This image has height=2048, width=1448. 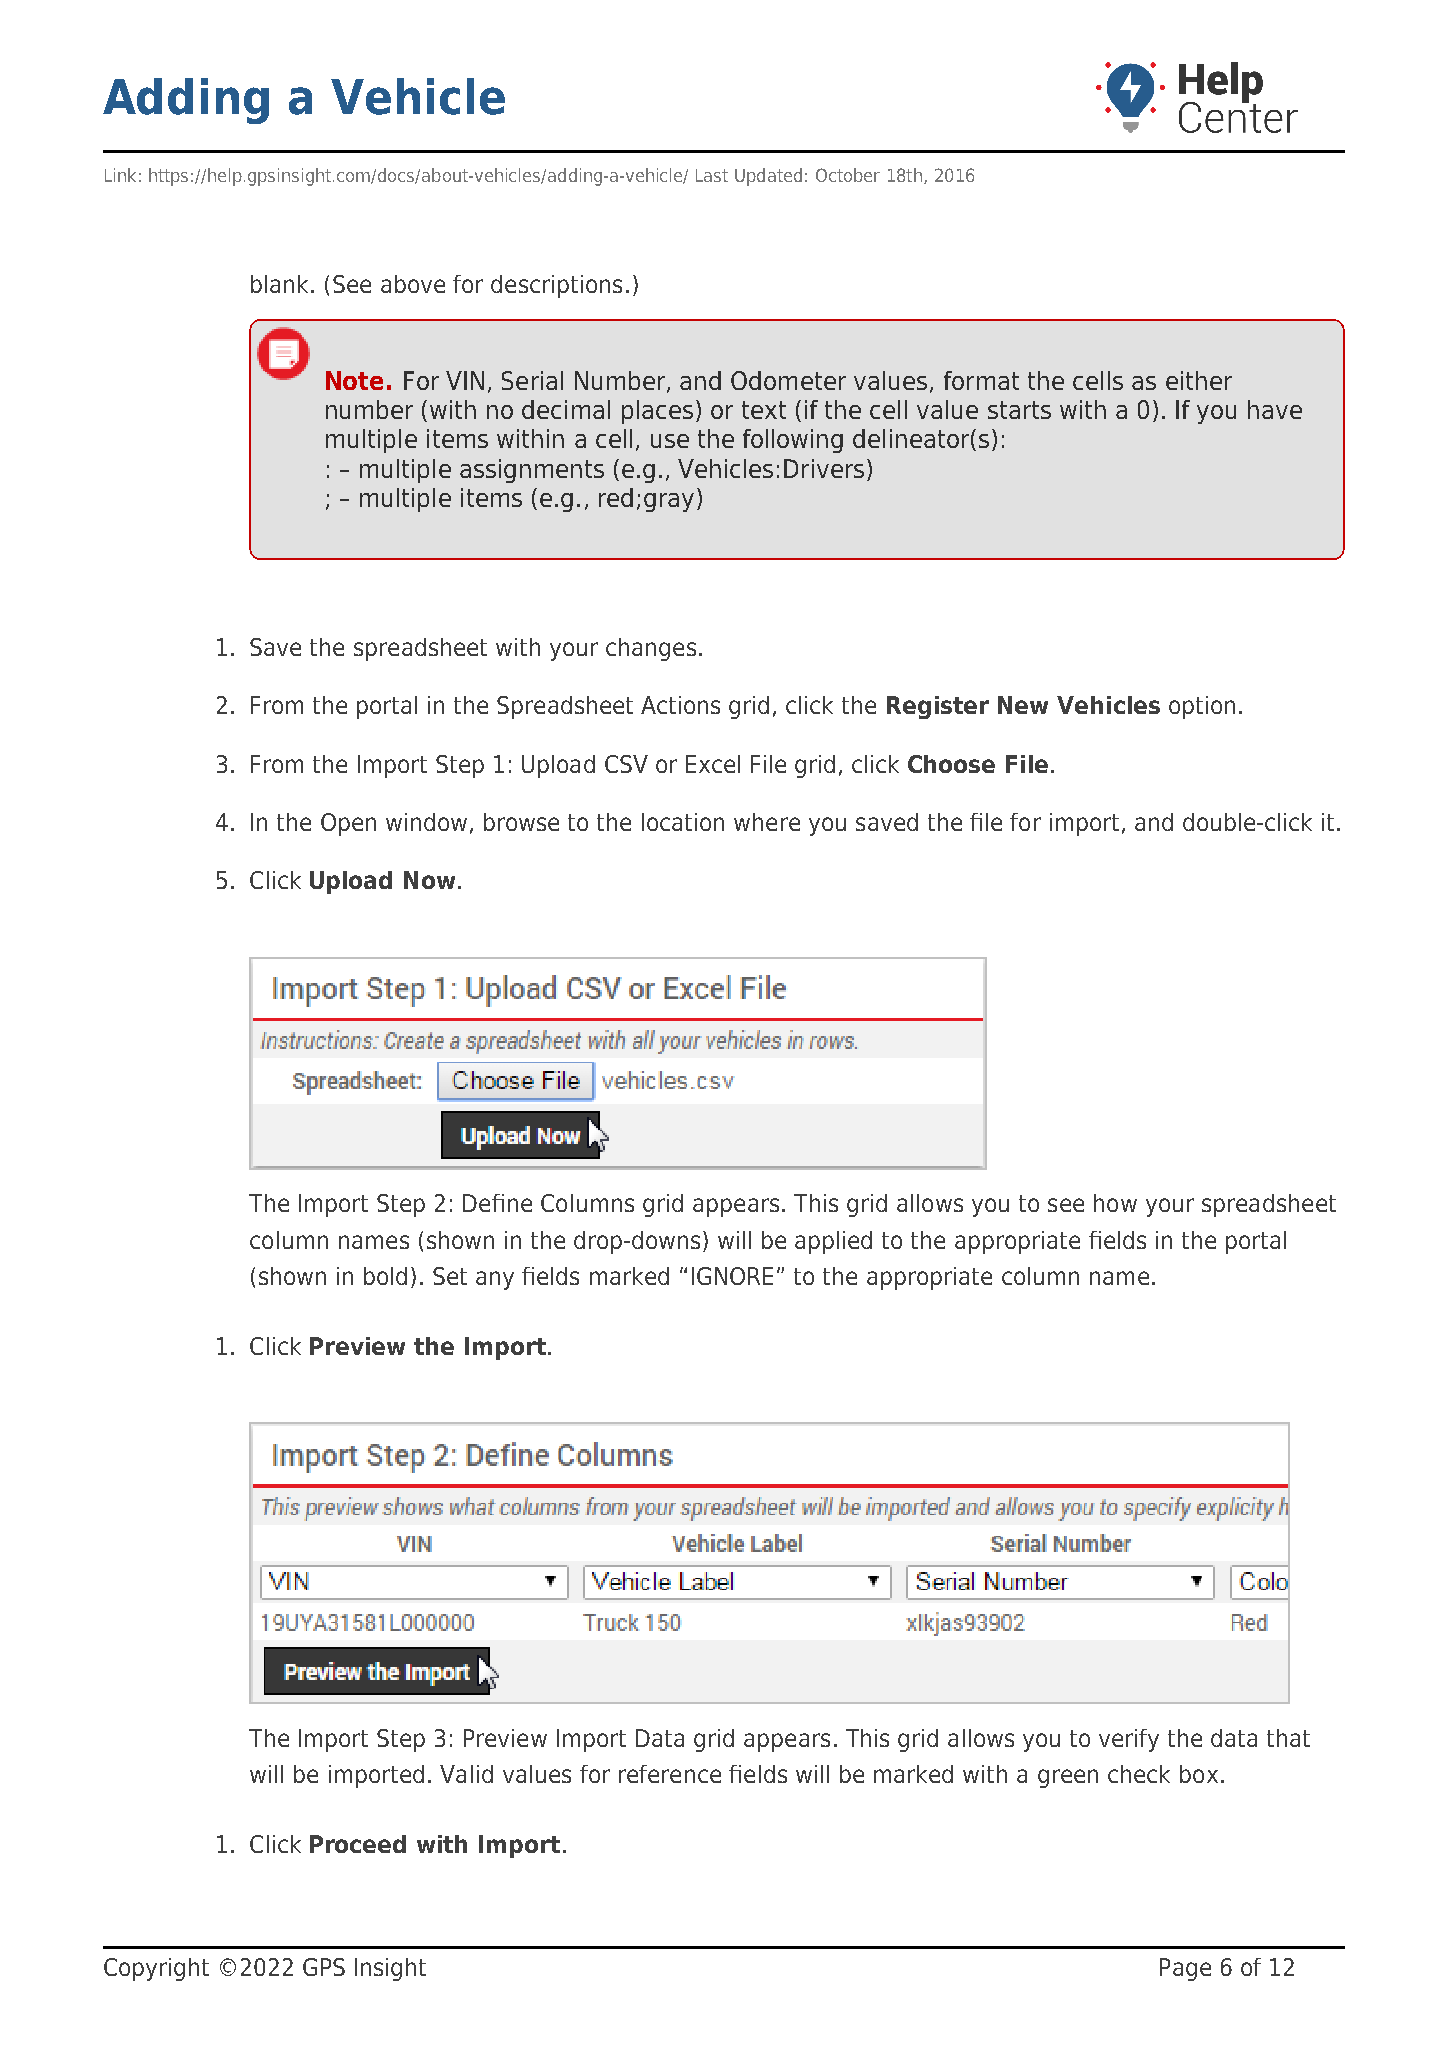 What do you see at coordinates (281, 284) in the image?
I see `blank` at bounding box center [281, 284].
